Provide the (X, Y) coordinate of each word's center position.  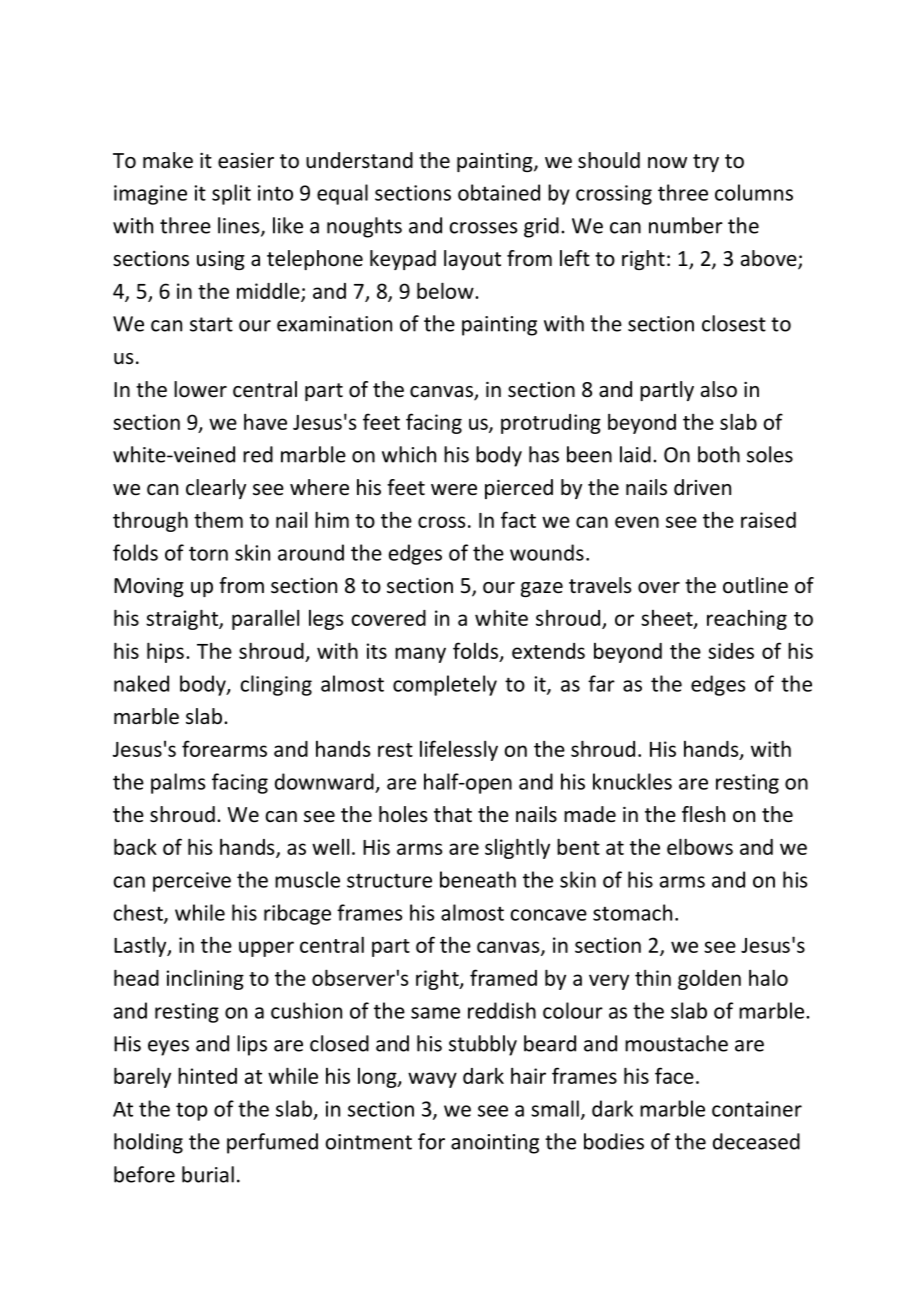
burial (208, 1174)
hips (165, 652)
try (706, 163)
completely (445, 685)
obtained (499, 192)
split (231, 194)
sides (731, 651)
